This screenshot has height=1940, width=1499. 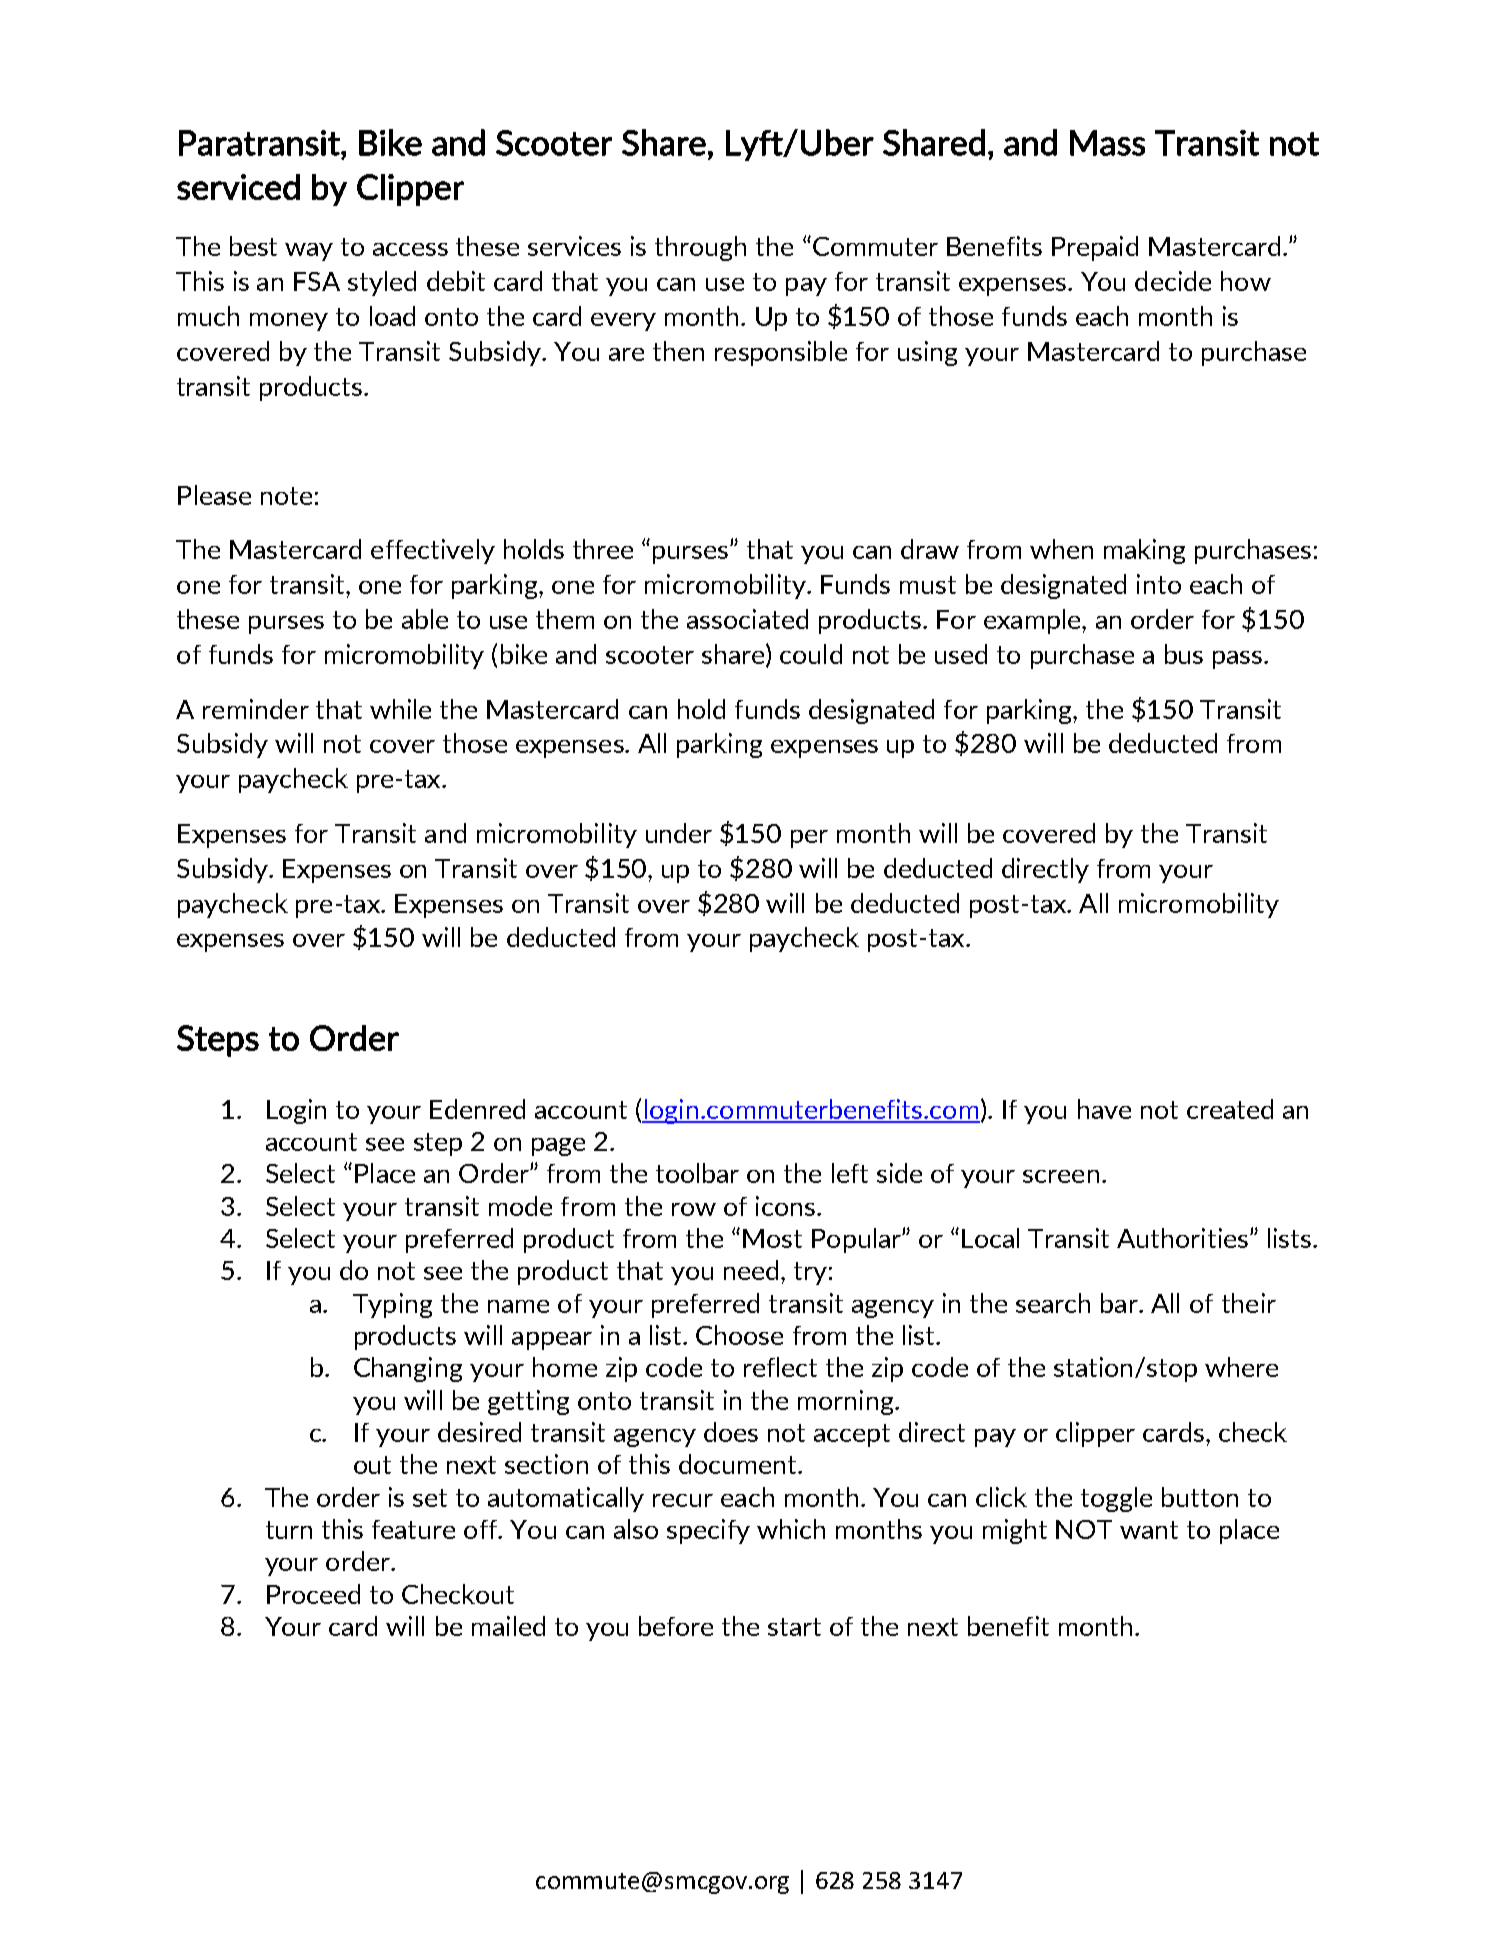 What do you see at coordinates (708, 1531) in the screenshot?
I see `specify` at bounding box center [708, 1531].
